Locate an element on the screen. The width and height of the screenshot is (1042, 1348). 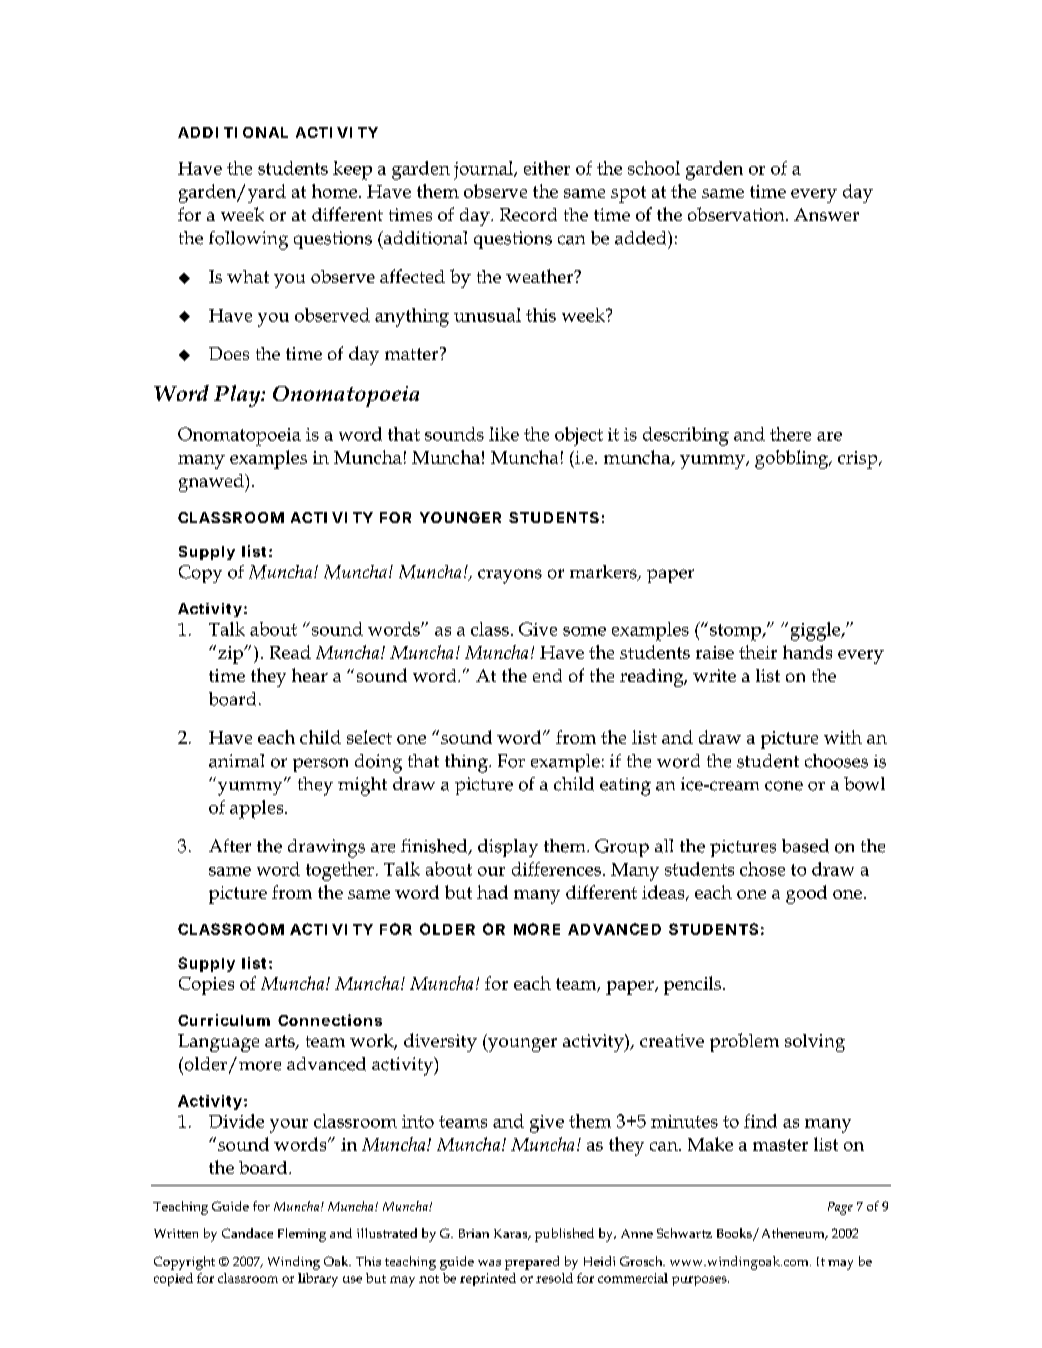
observation is located at coordinates (737, 214).
